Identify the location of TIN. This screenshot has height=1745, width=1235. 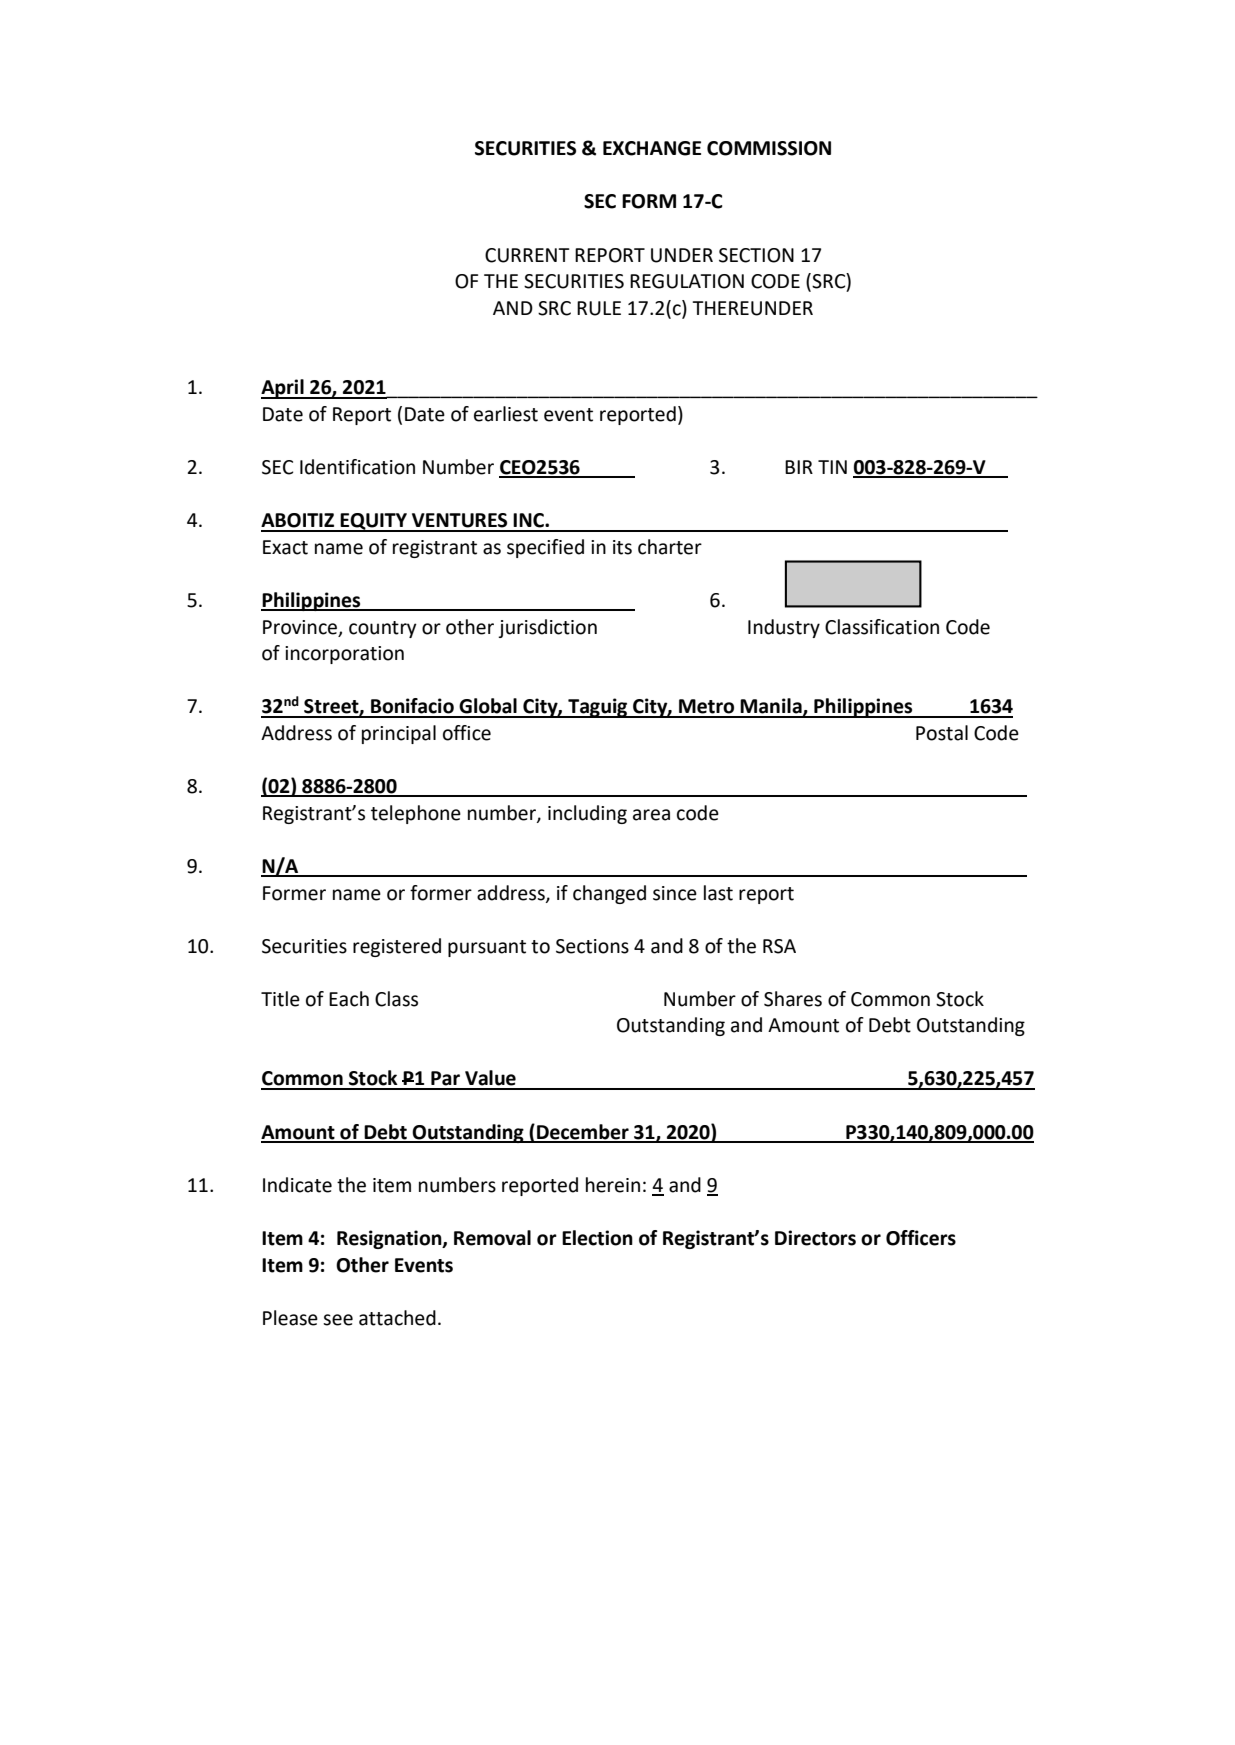
(832, 467).
